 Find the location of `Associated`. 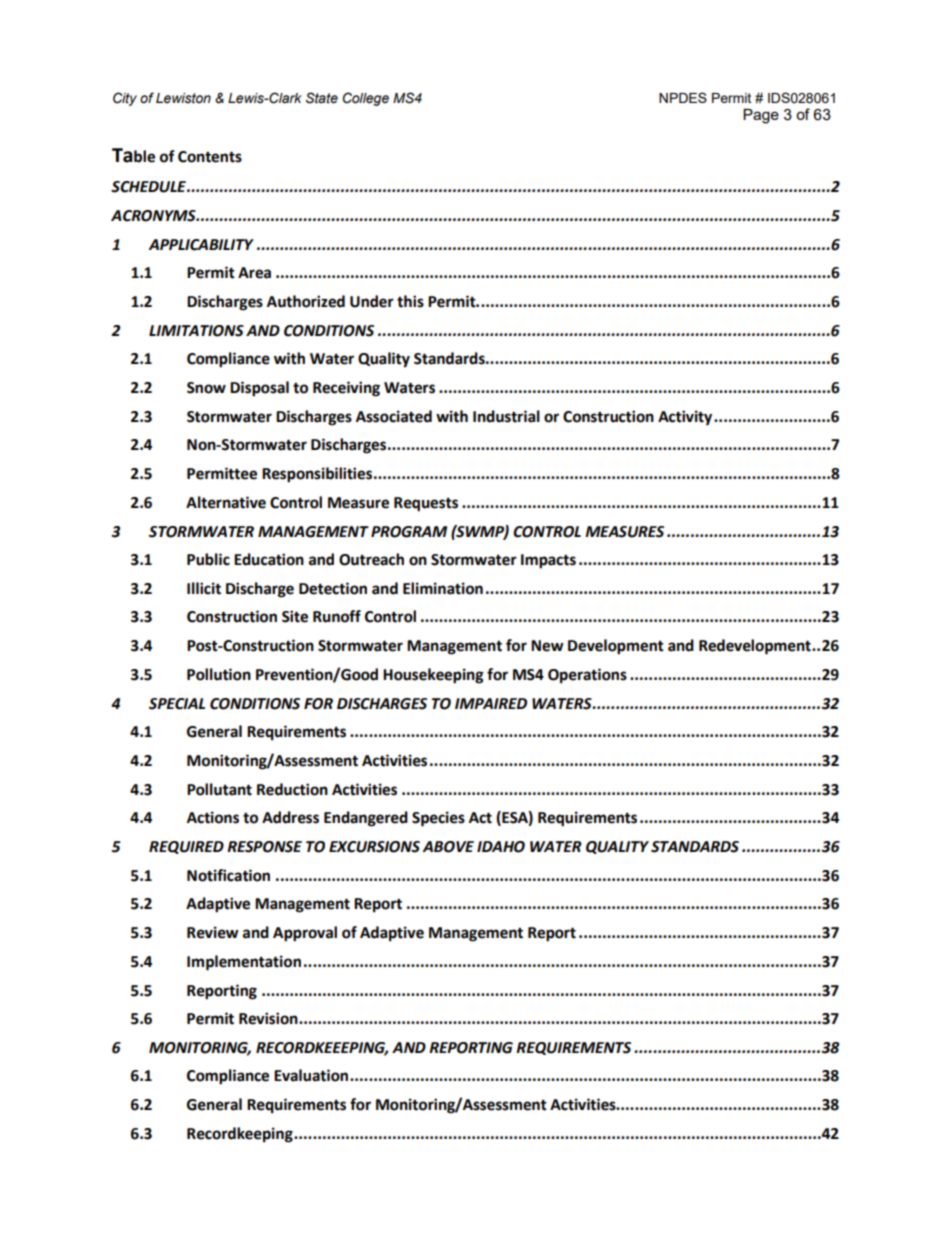

Associated is located at coordinates (394, 416).
